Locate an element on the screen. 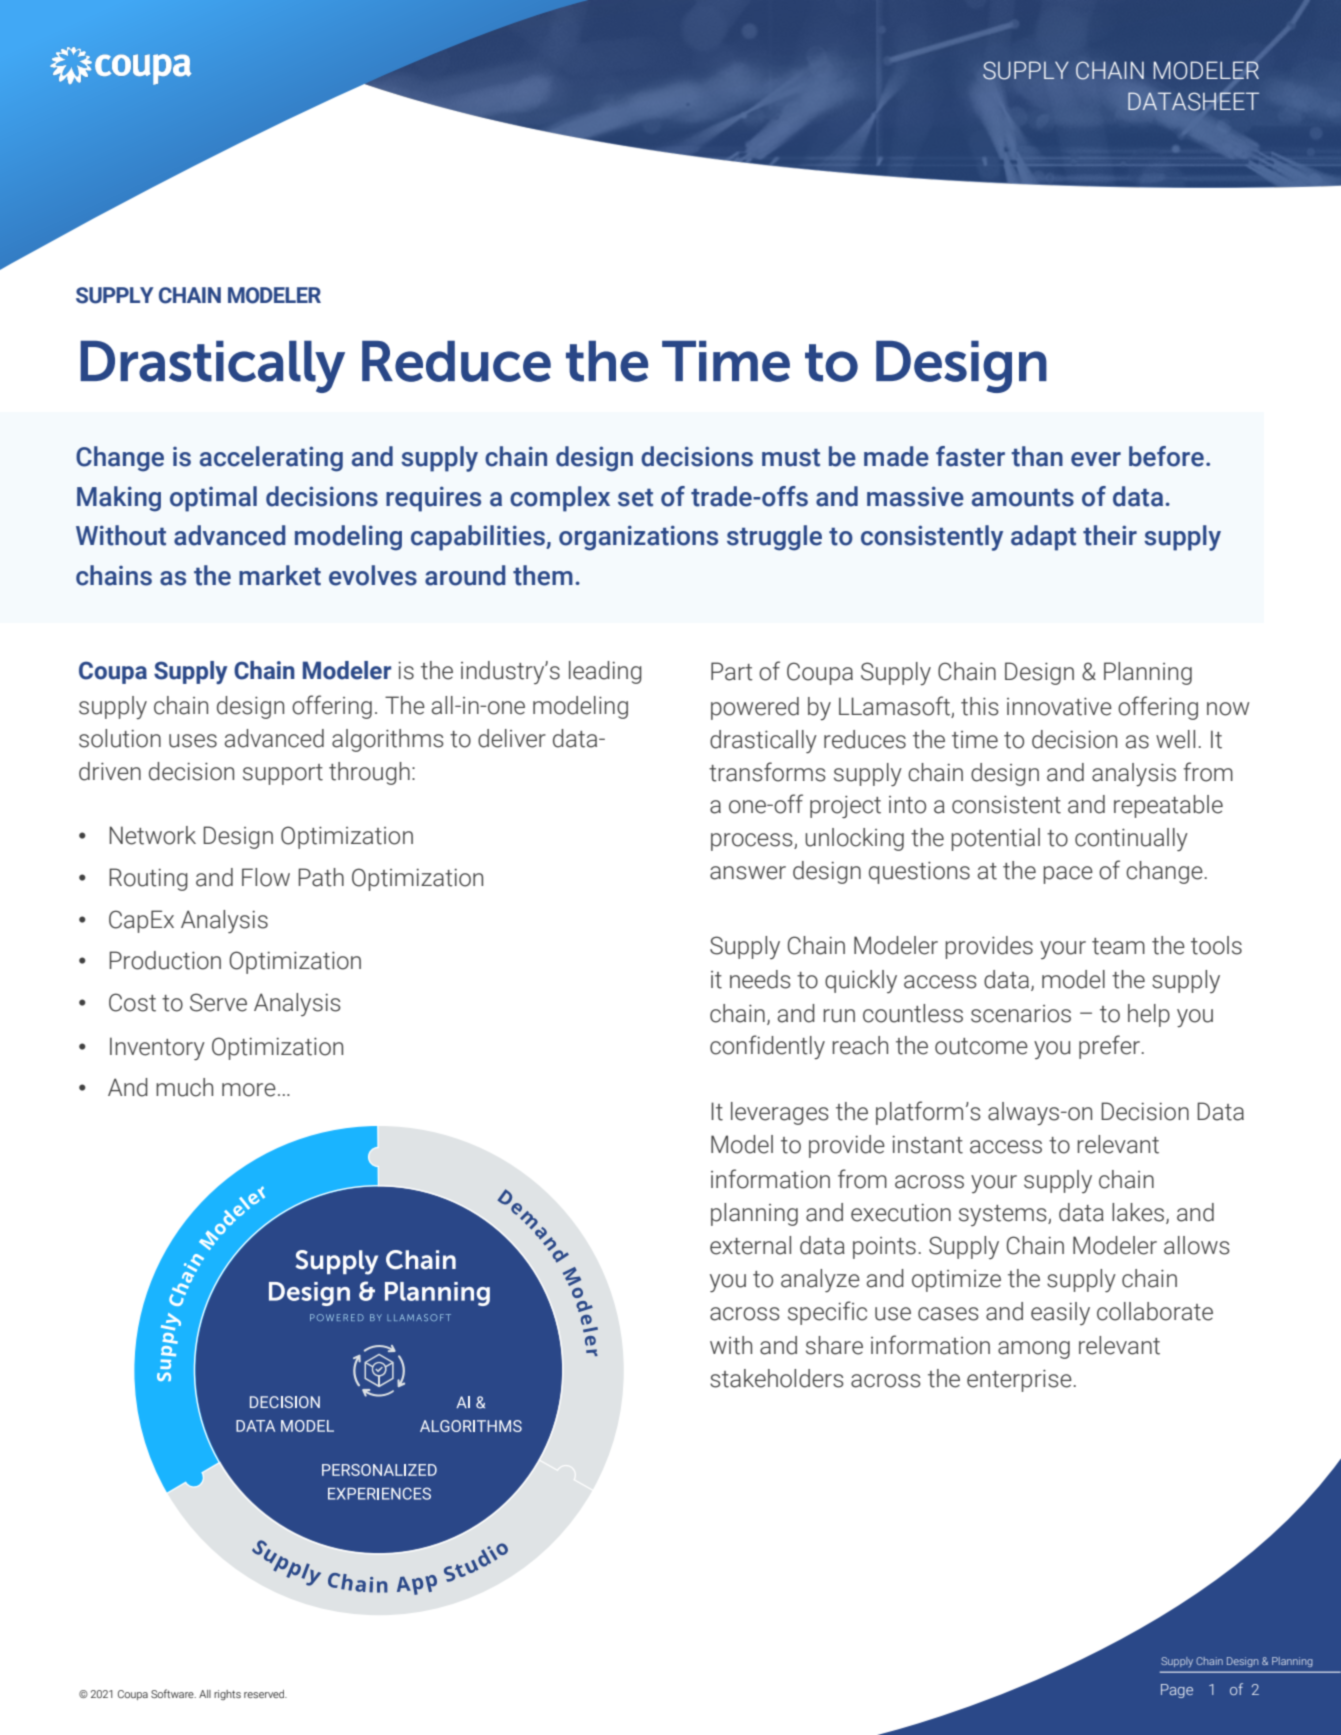 This screenshot has height=1735, width=1341. rights is located at coordinates (227, 1695).
